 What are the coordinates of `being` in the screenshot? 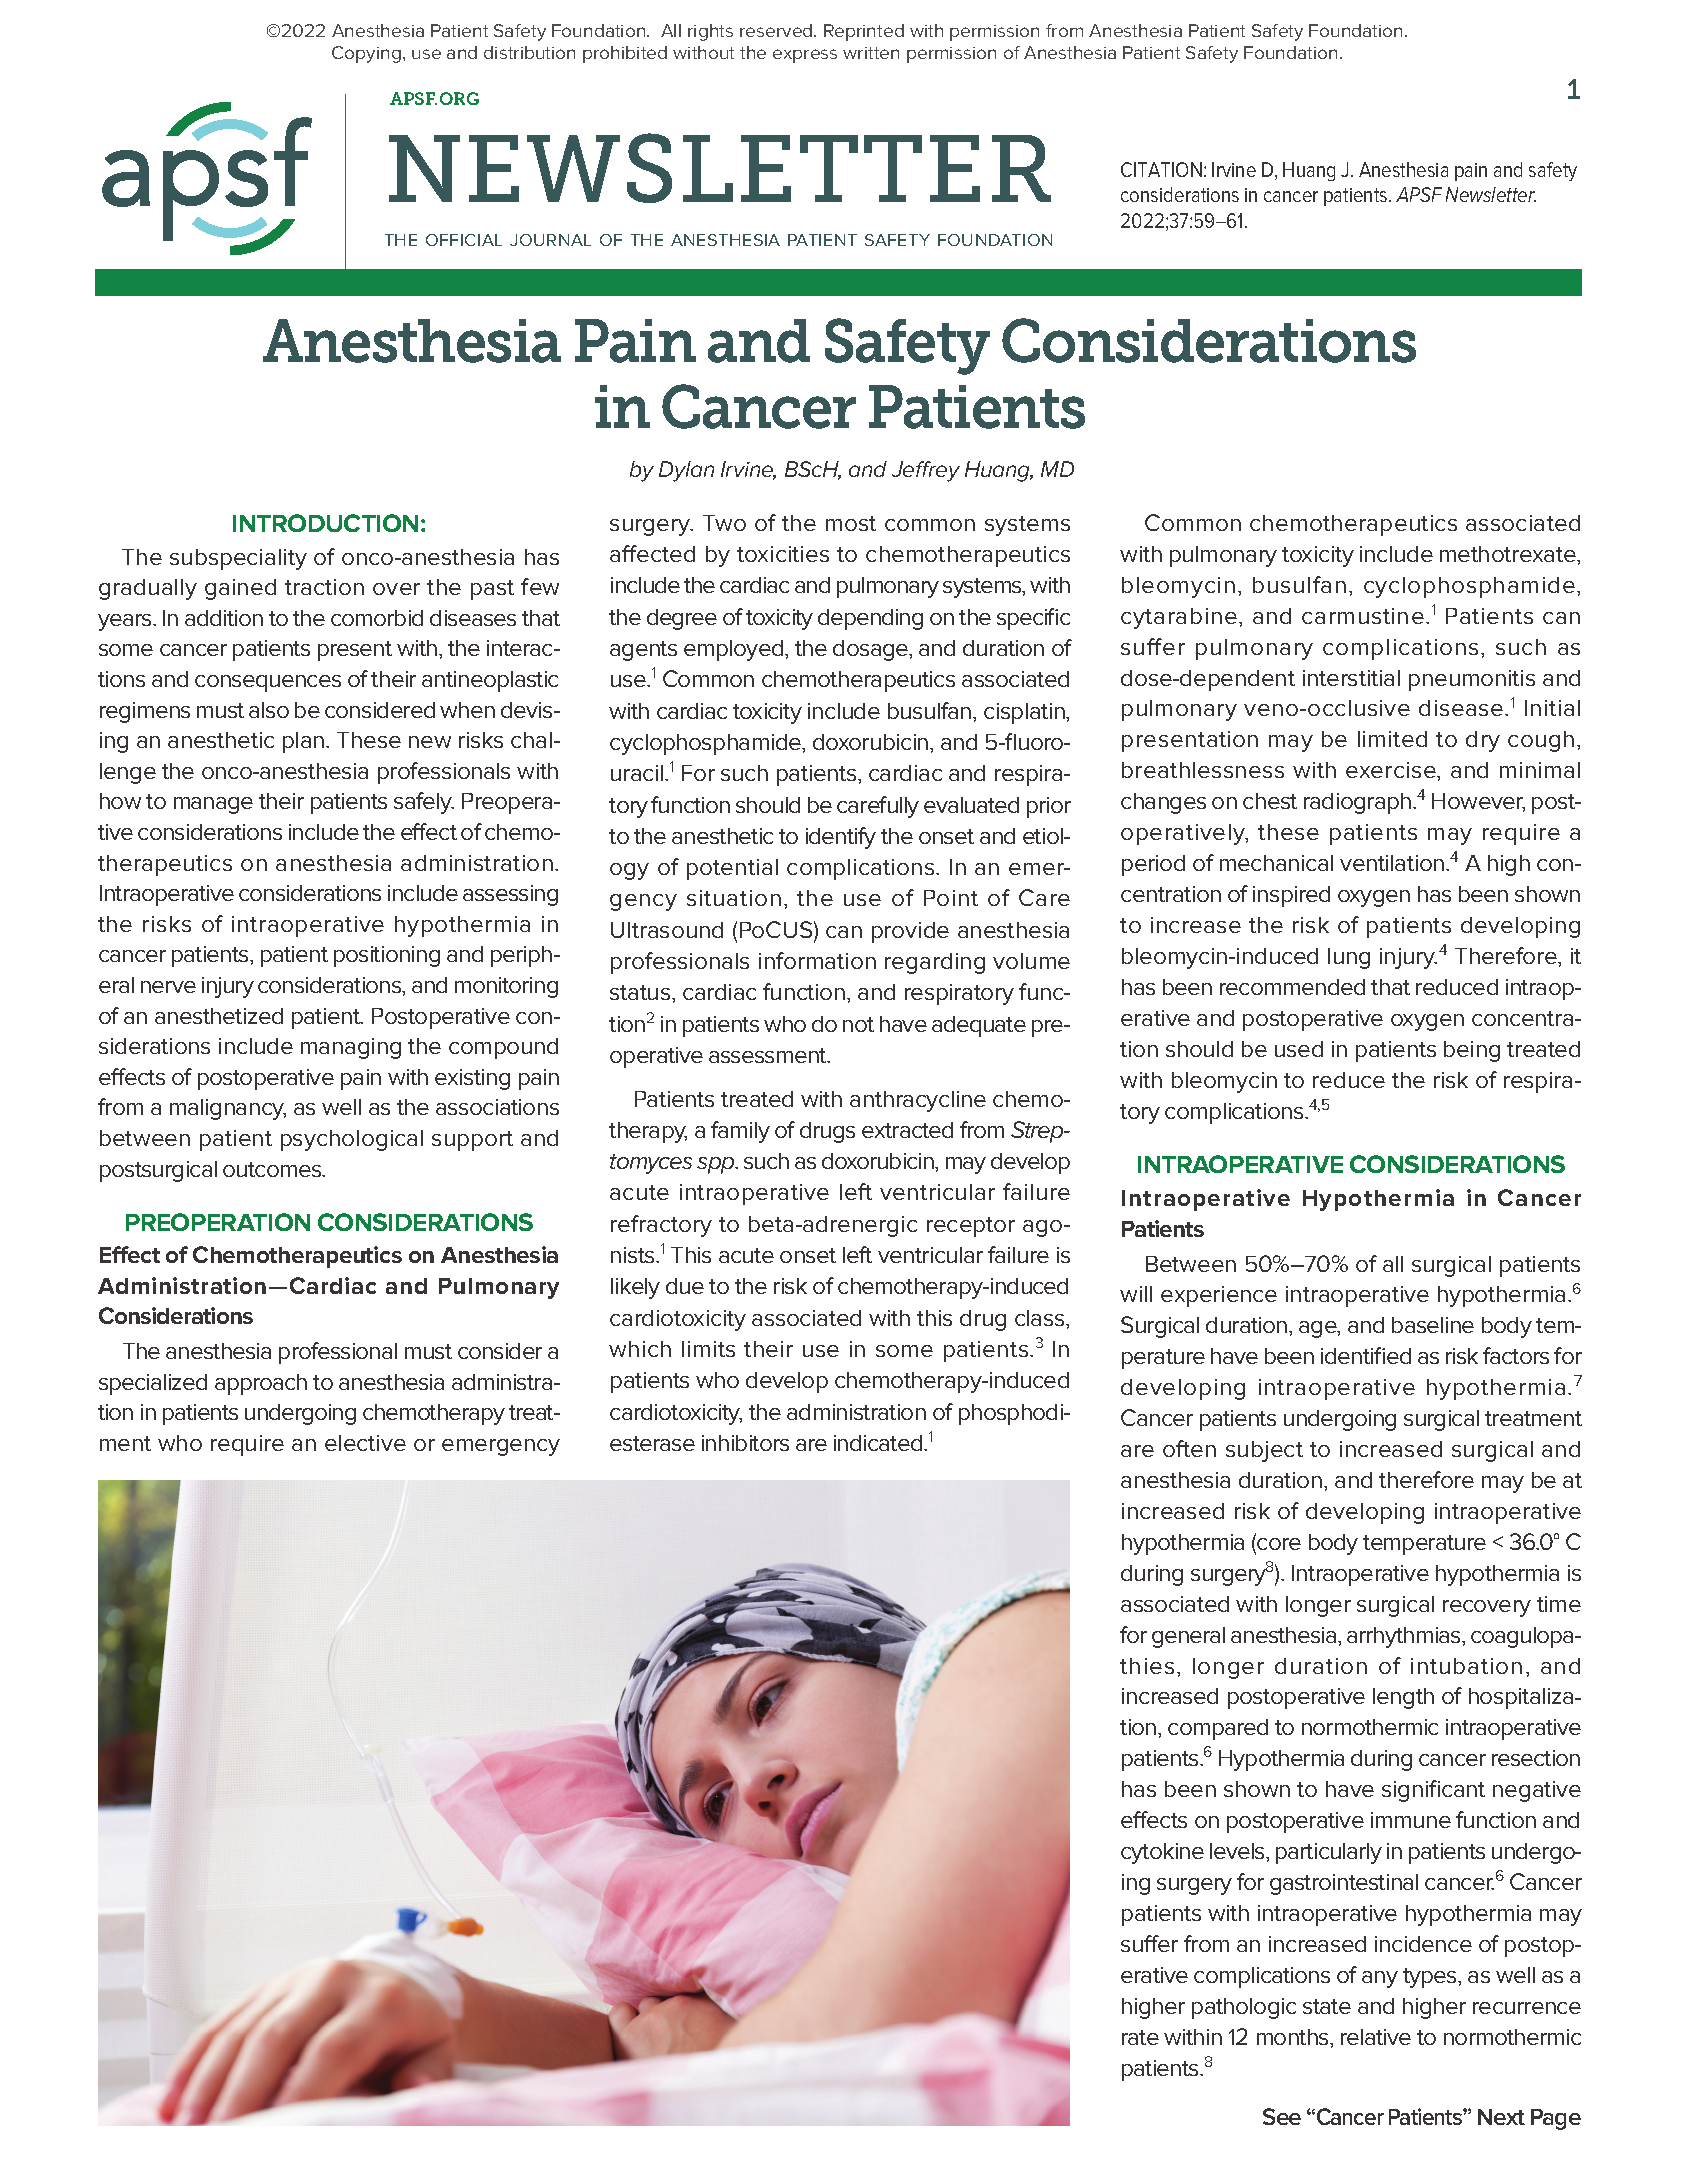 It's located at (1472, 1051).
